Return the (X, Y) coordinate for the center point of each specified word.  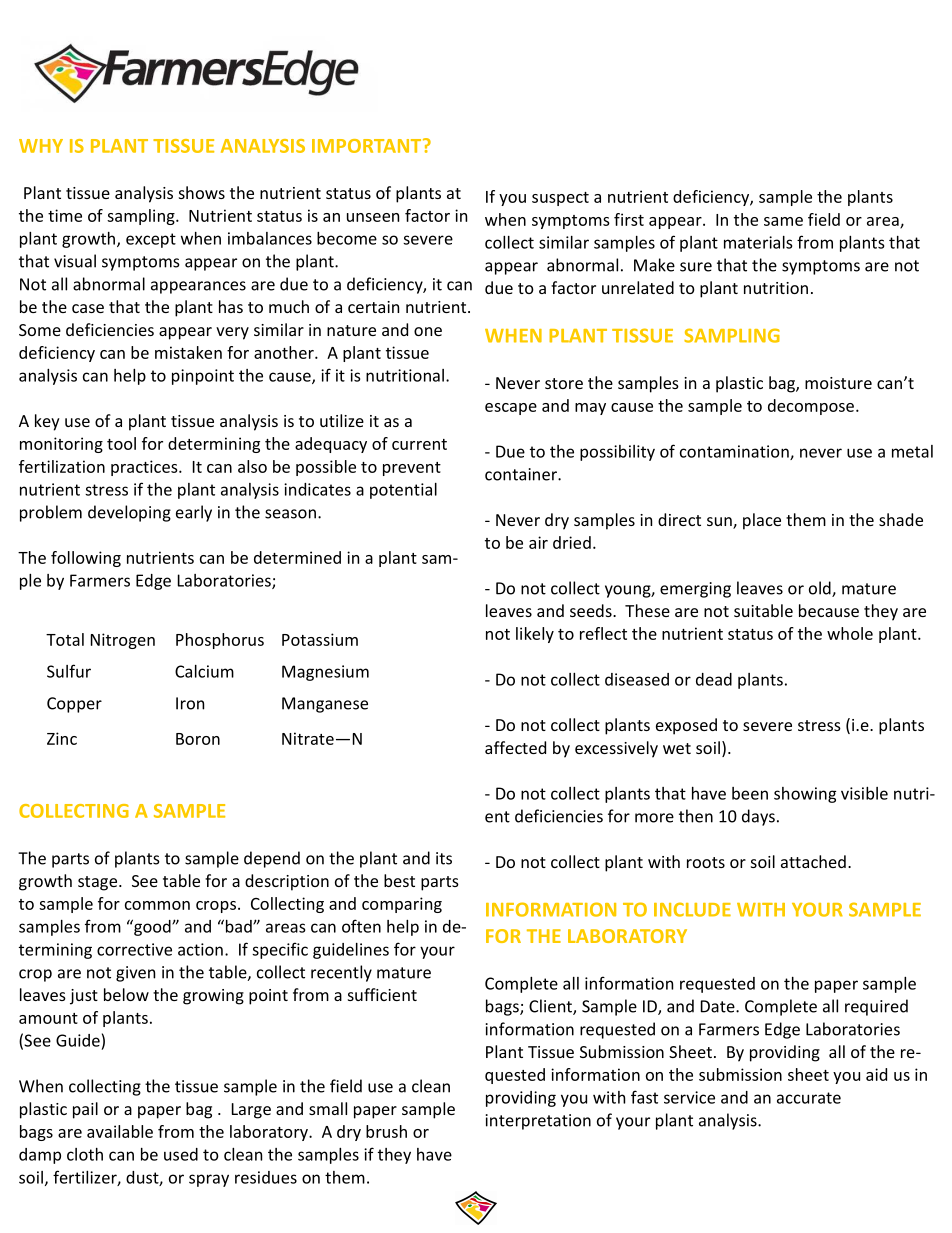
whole (850, 633)
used (181, 1154)
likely (535, 635)
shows (202, 192)
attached (813, 861)
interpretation (538, 1122)
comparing (402, 905)
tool (121, 443)
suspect (560, 199)
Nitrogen (123, 641)
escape (511, 409)
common (157, 905)
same (783, 221)
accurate (809, 1098)
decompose (811, 407)
